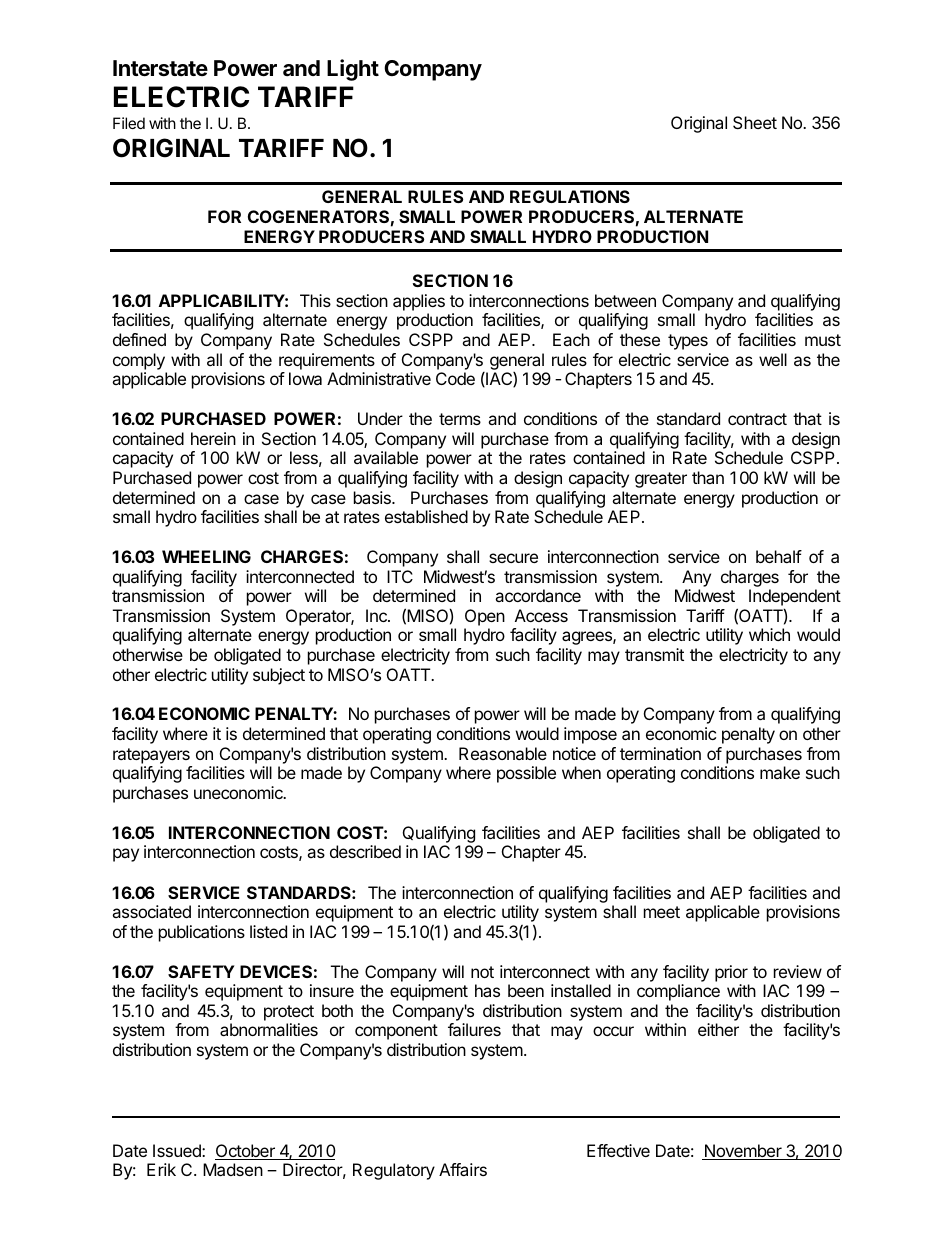 The image size is (952, 1233). What do you see at coordinates (160, 68) in the document?
I see `Interstate` at bounding box center [160, 68].
